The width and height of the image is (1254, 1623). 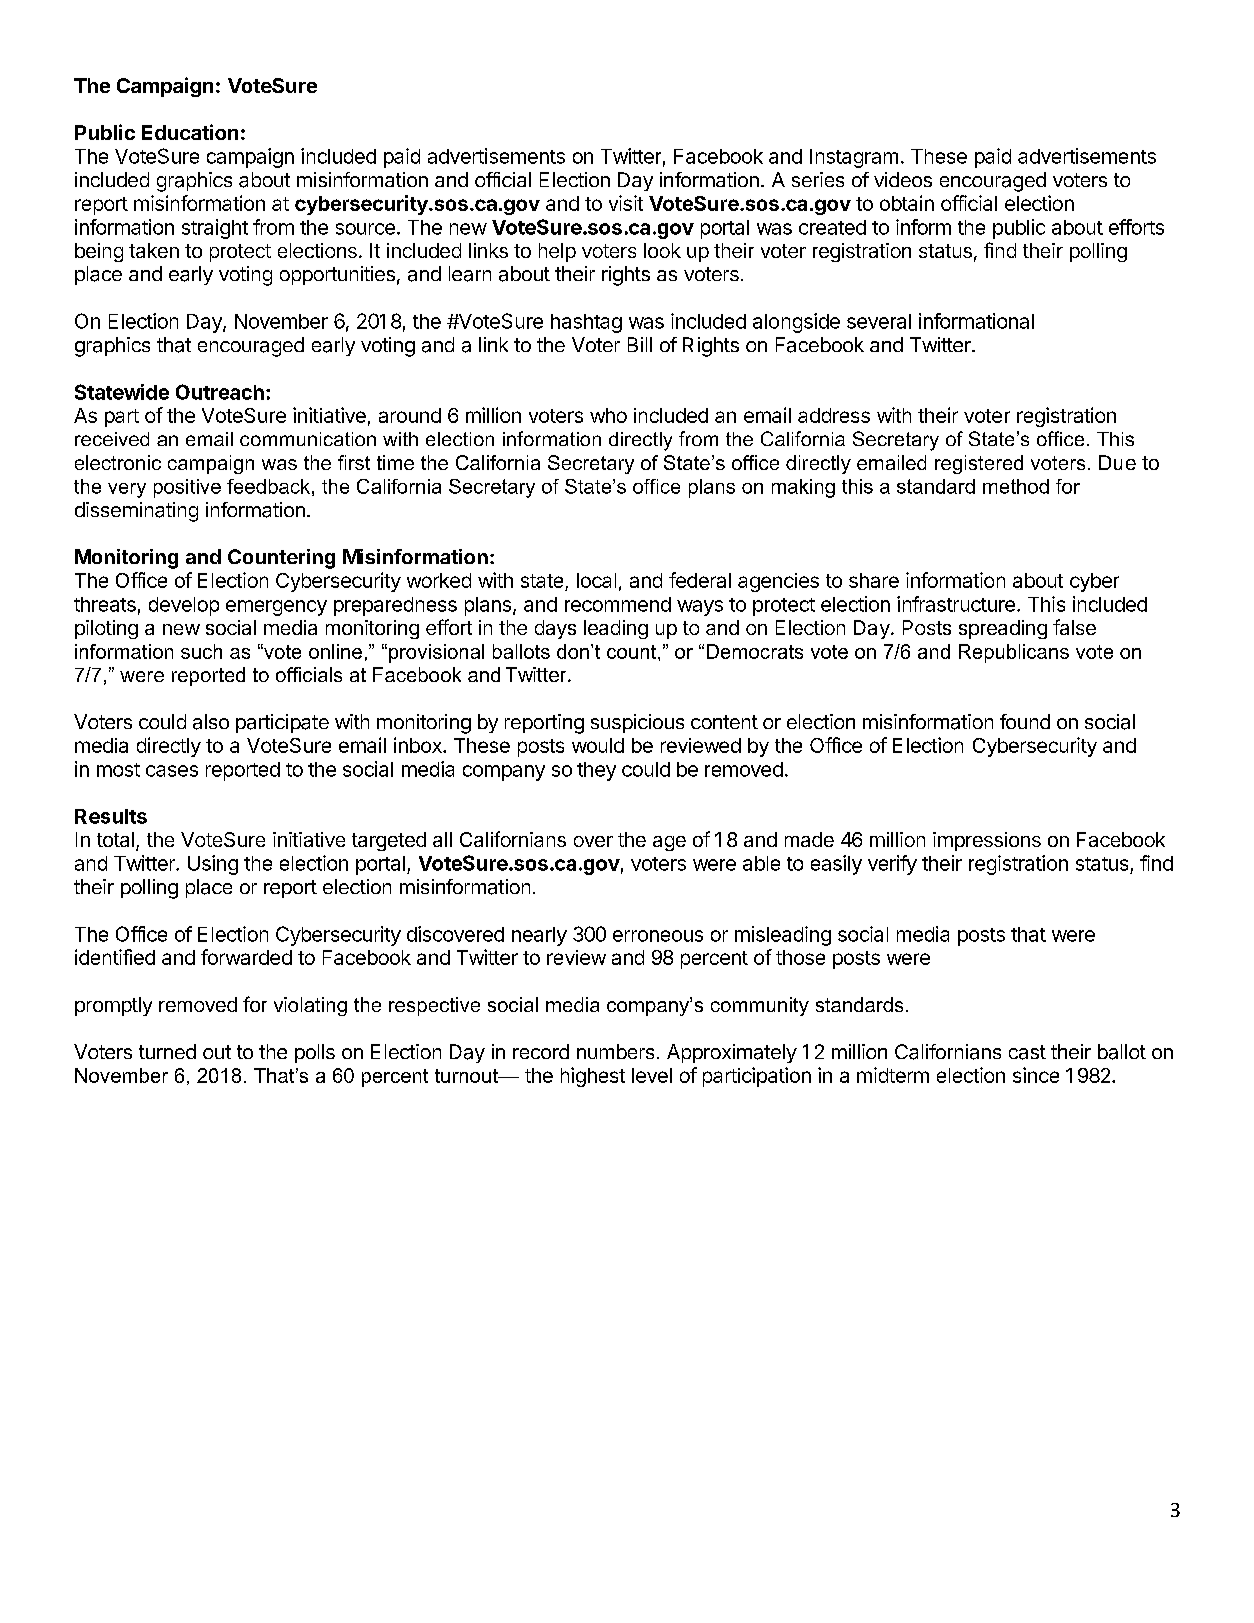 I want to click on cases, so click(x=172, y=771).
